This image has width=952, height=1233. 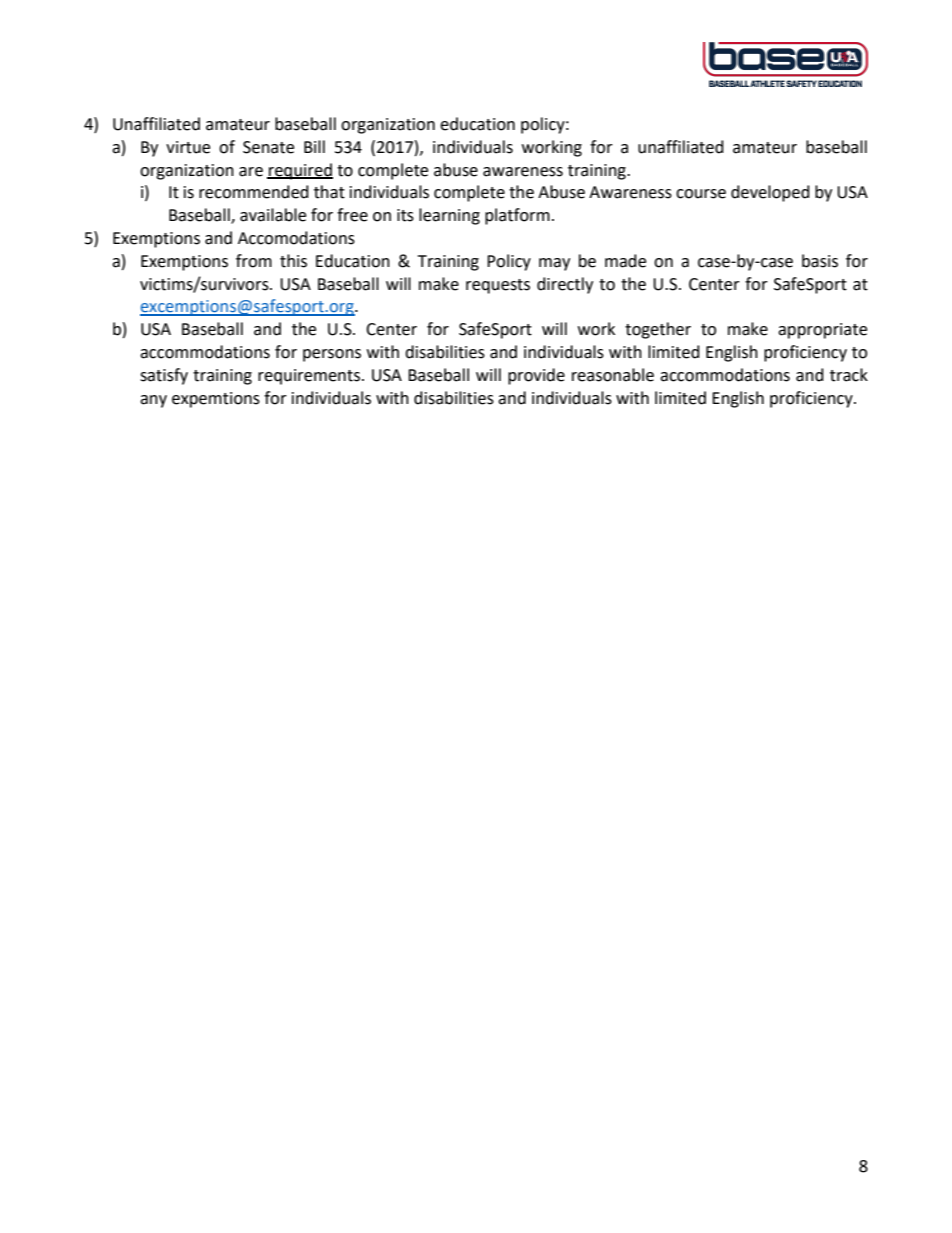 I want to click on requests, so click(x=498, y=286).
